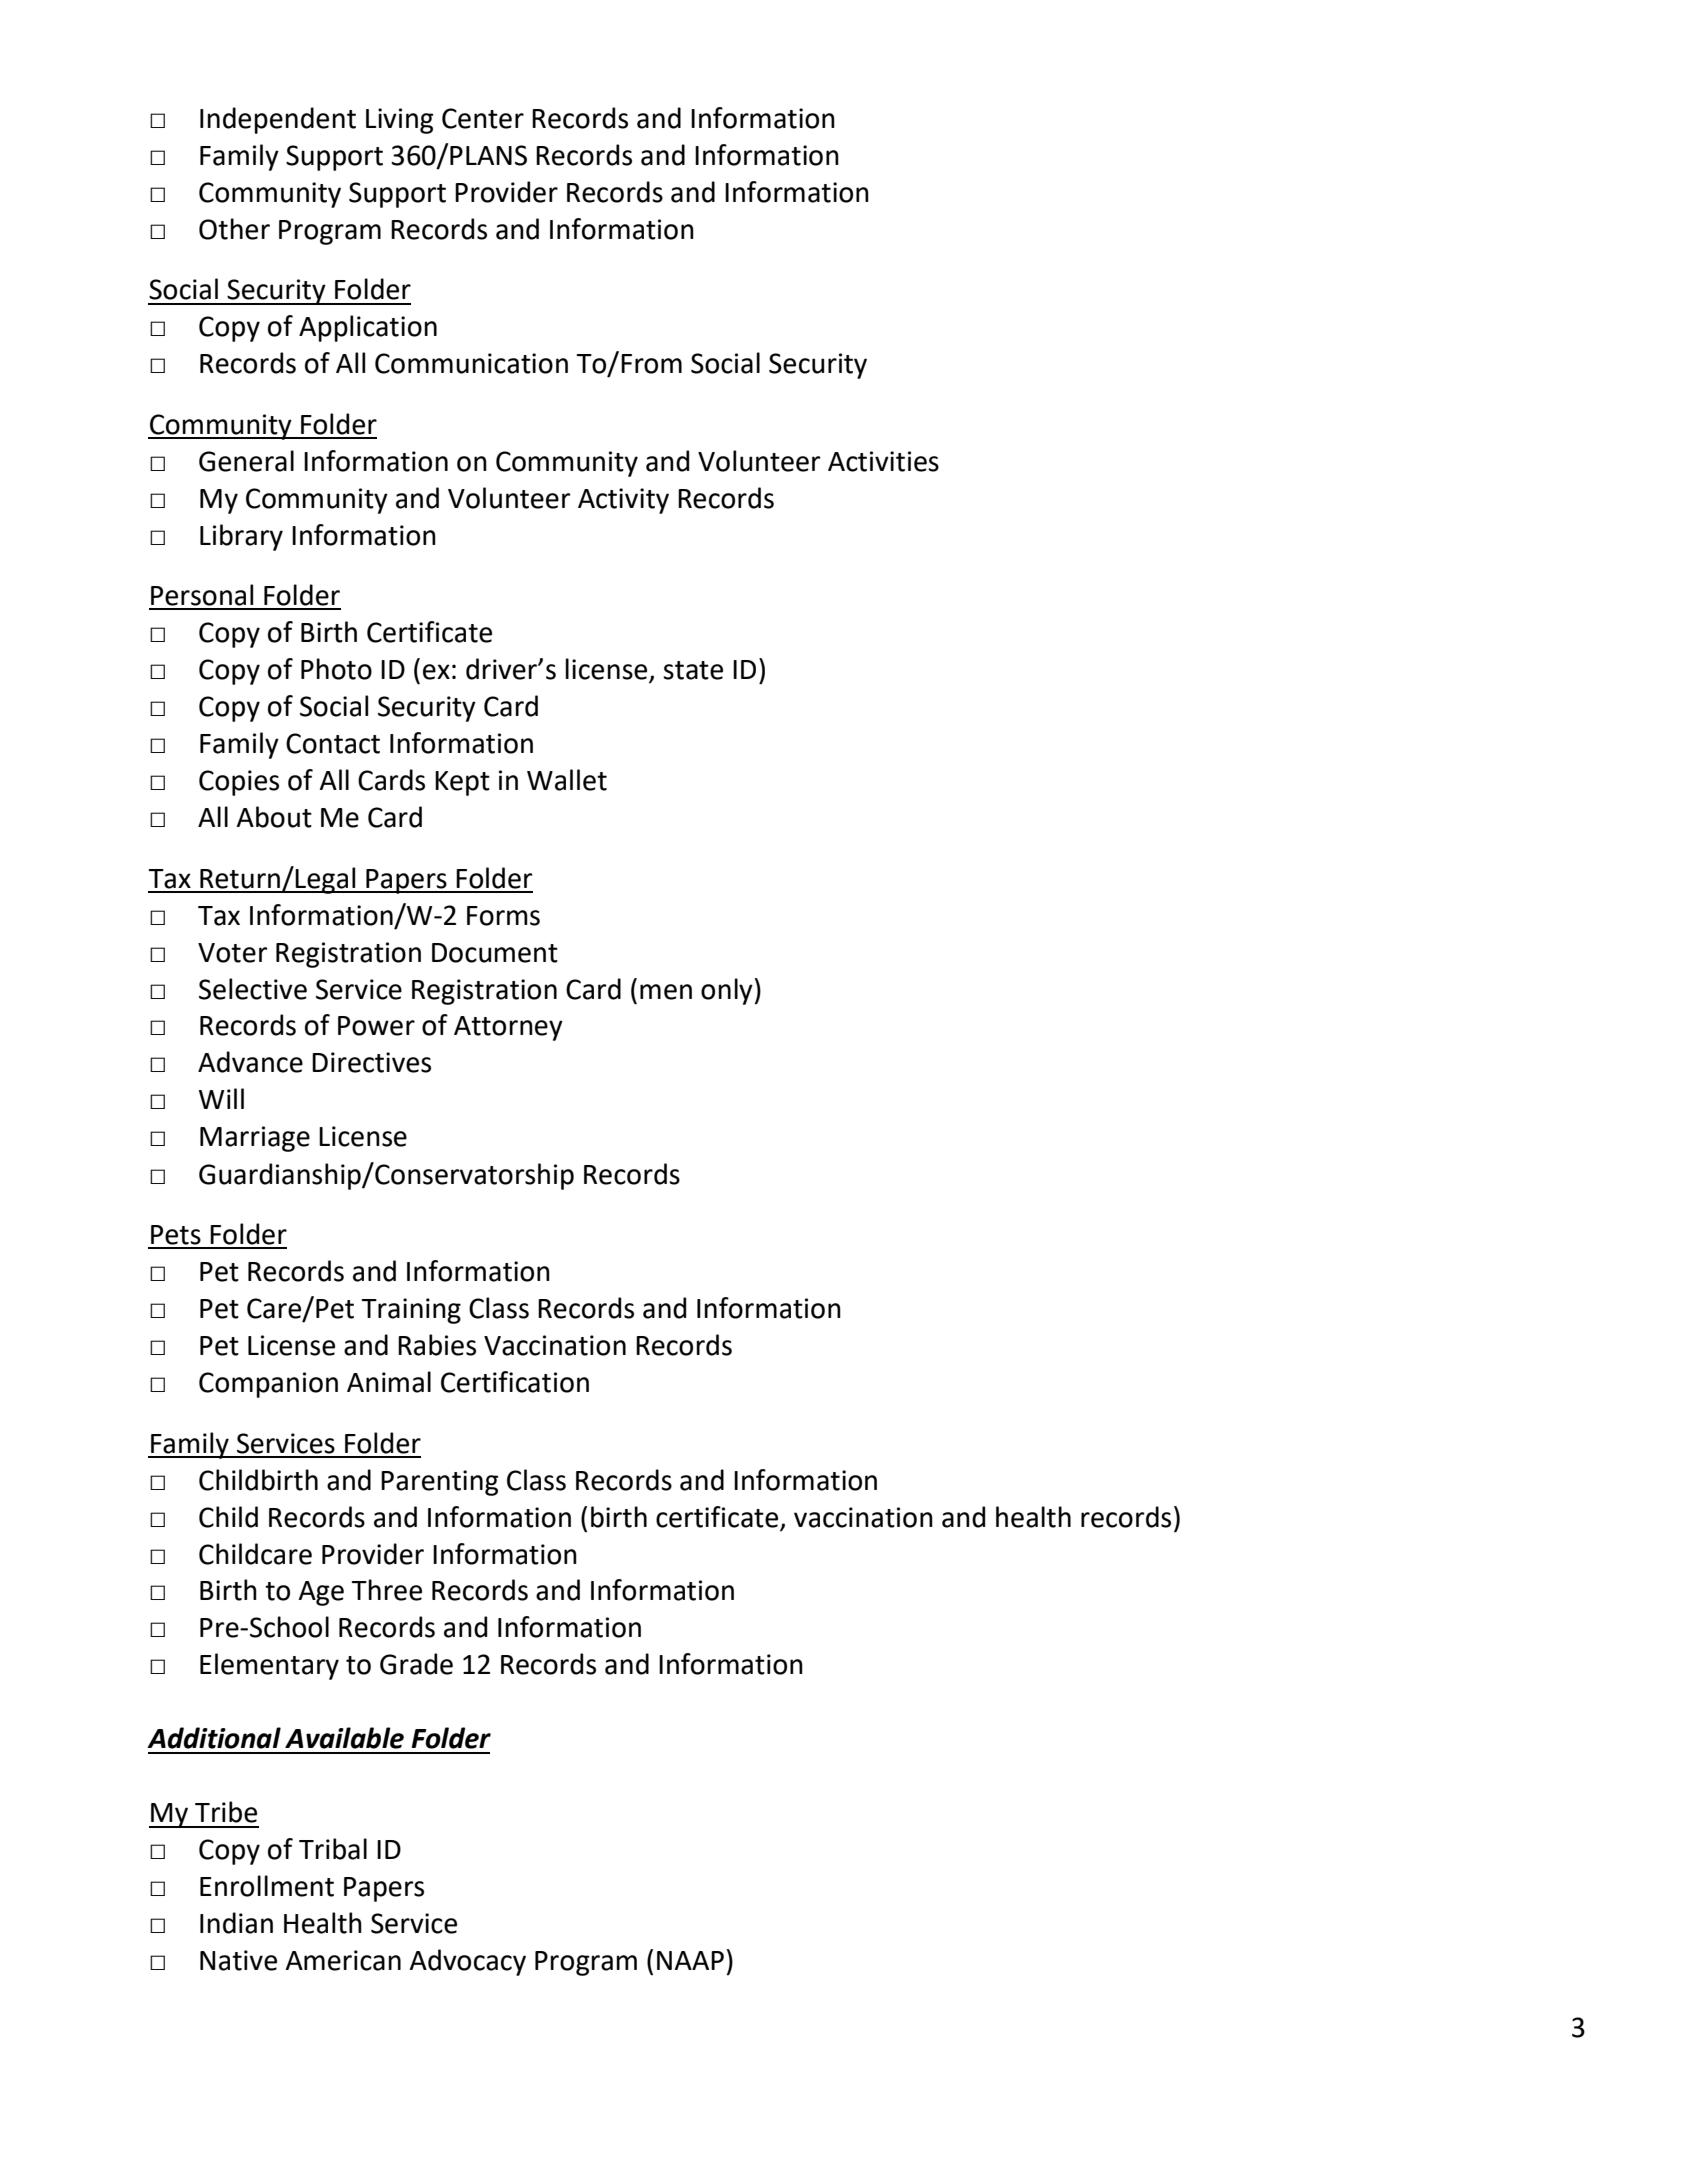 Image resolution: width=1685 pixels, height=2181 pixels. Describe the element at coordinates (267, 1886) in the screenshot. I see `Enrollment` at that location.
